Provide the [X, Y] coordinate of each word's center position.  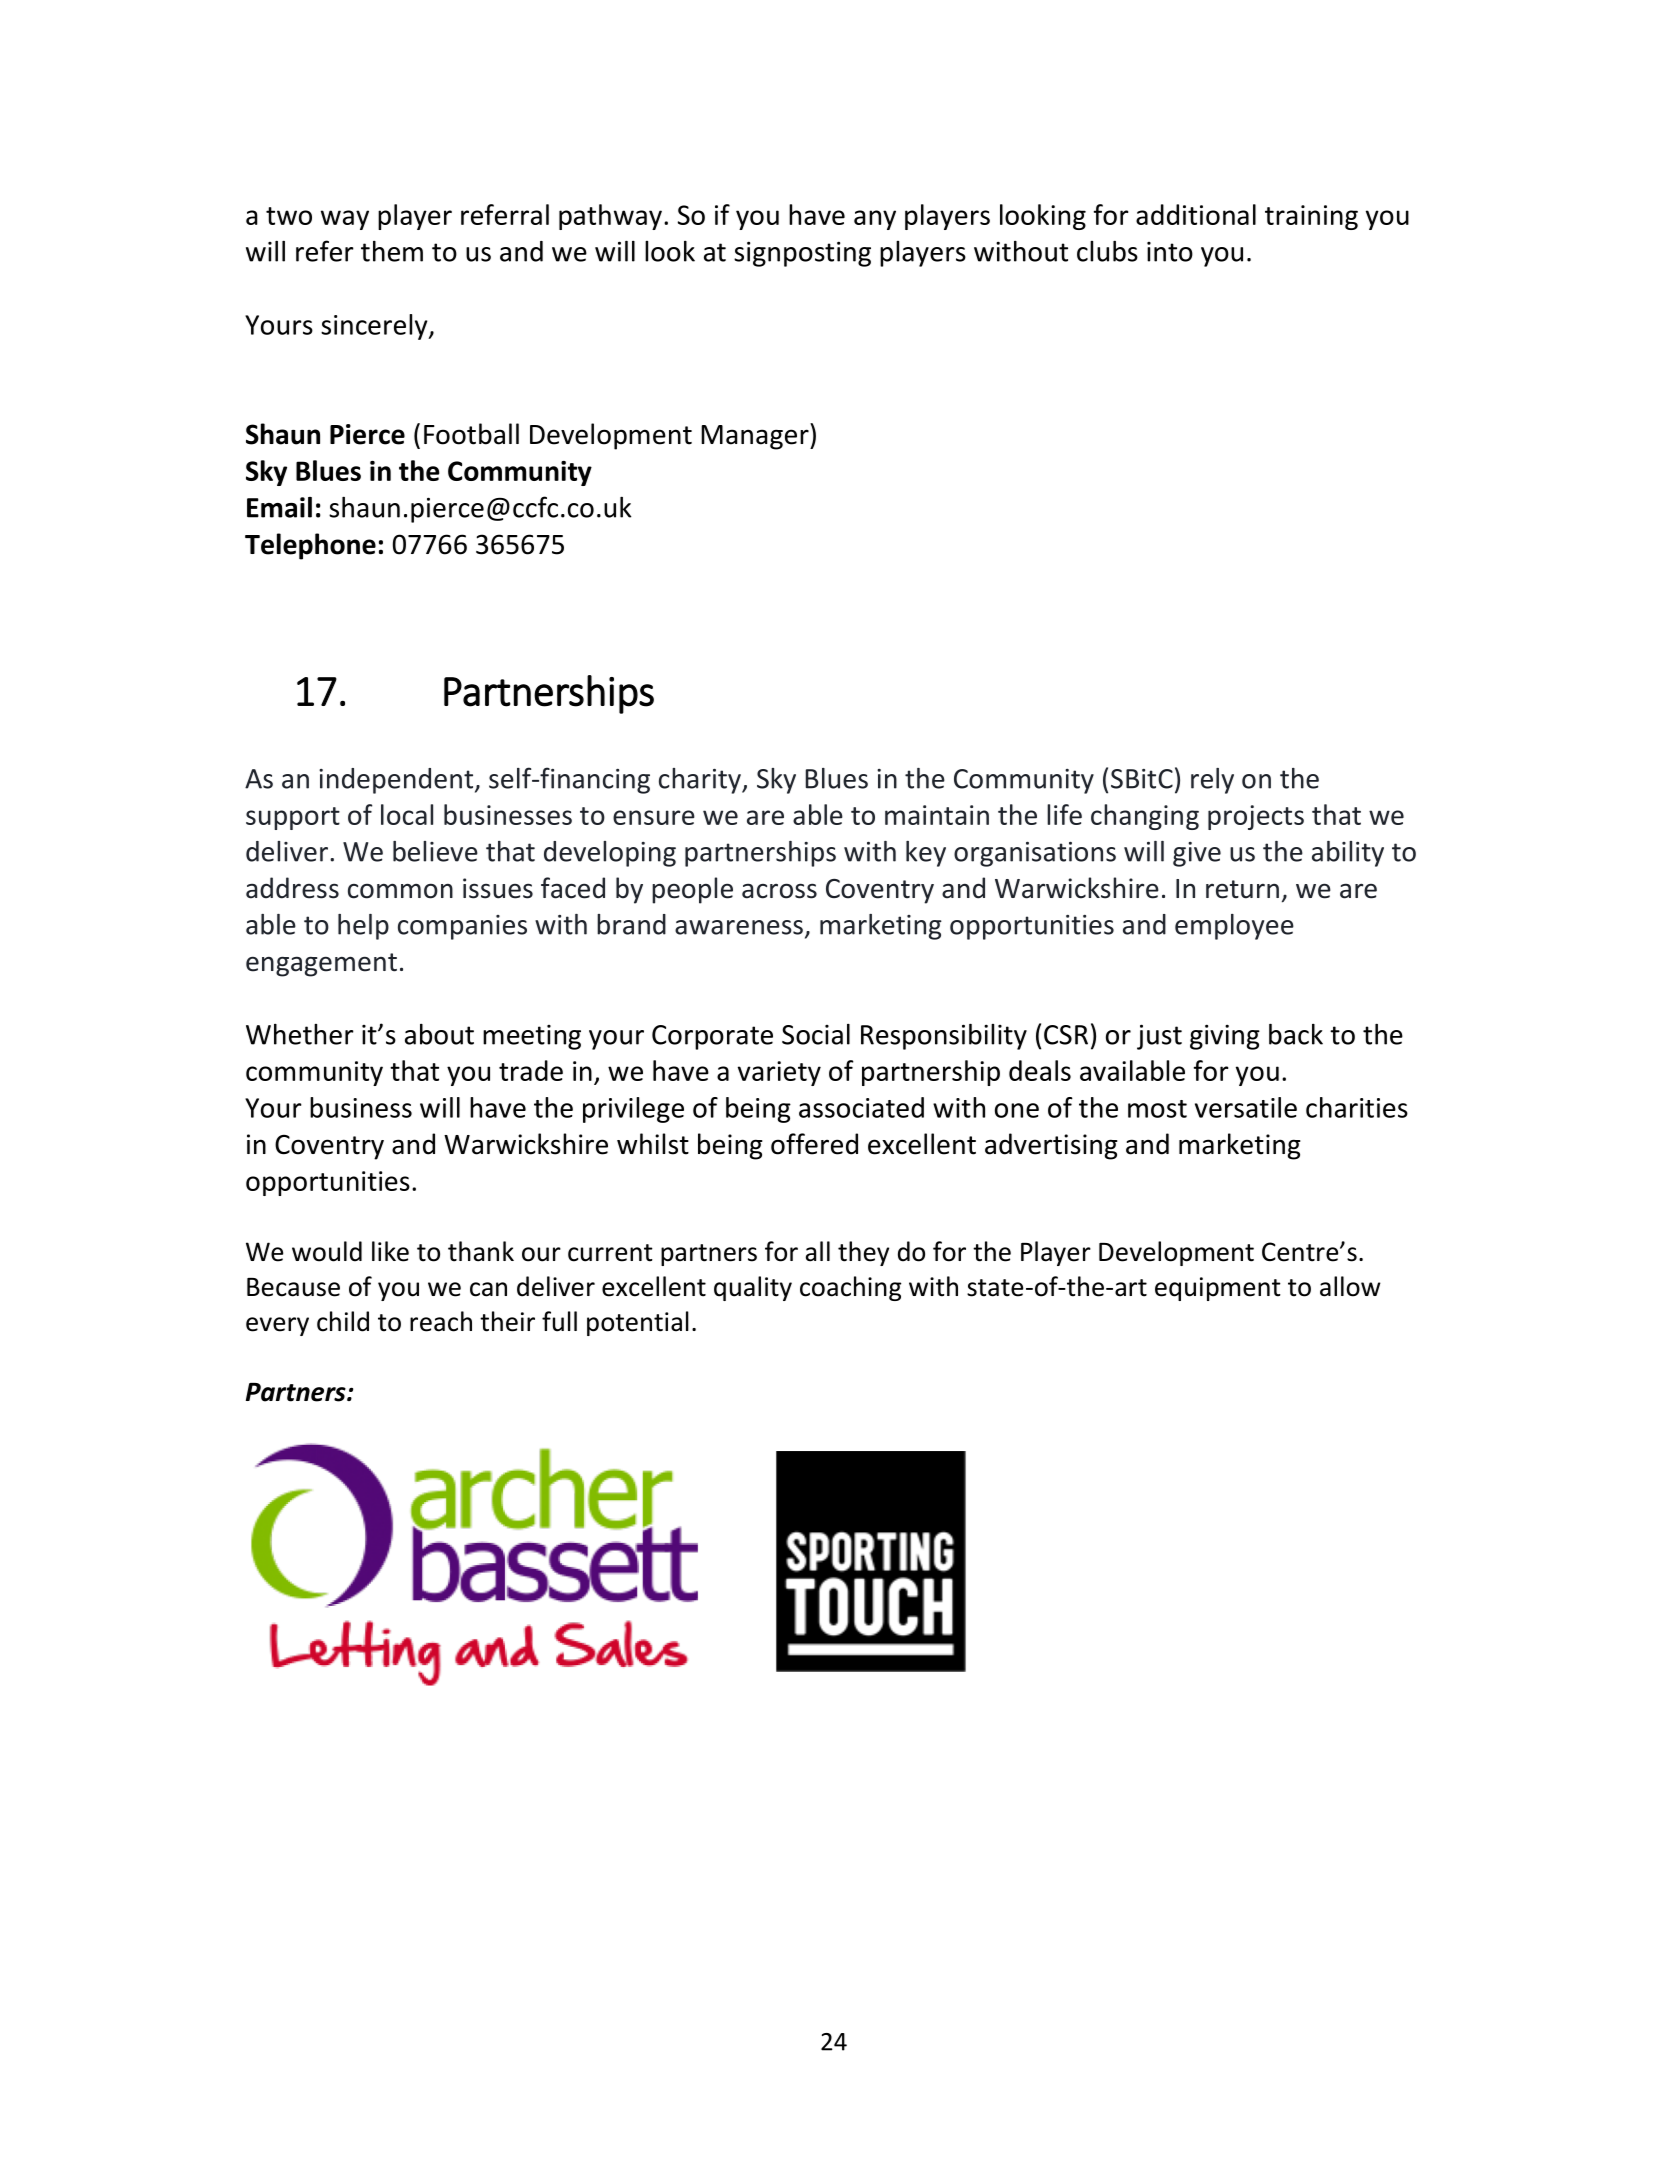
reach [441, 1321]
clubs [1107, 251]
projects [1256, 817]
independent [397, 781]
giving [1225, 1037]
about [439, 1034]
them [392, 251]
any [875, 220]
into [1170, 252]
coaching [850, 1288]
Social [816, 1034]
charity [701, 781]
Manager [756, 436]
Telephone [310, 546]
